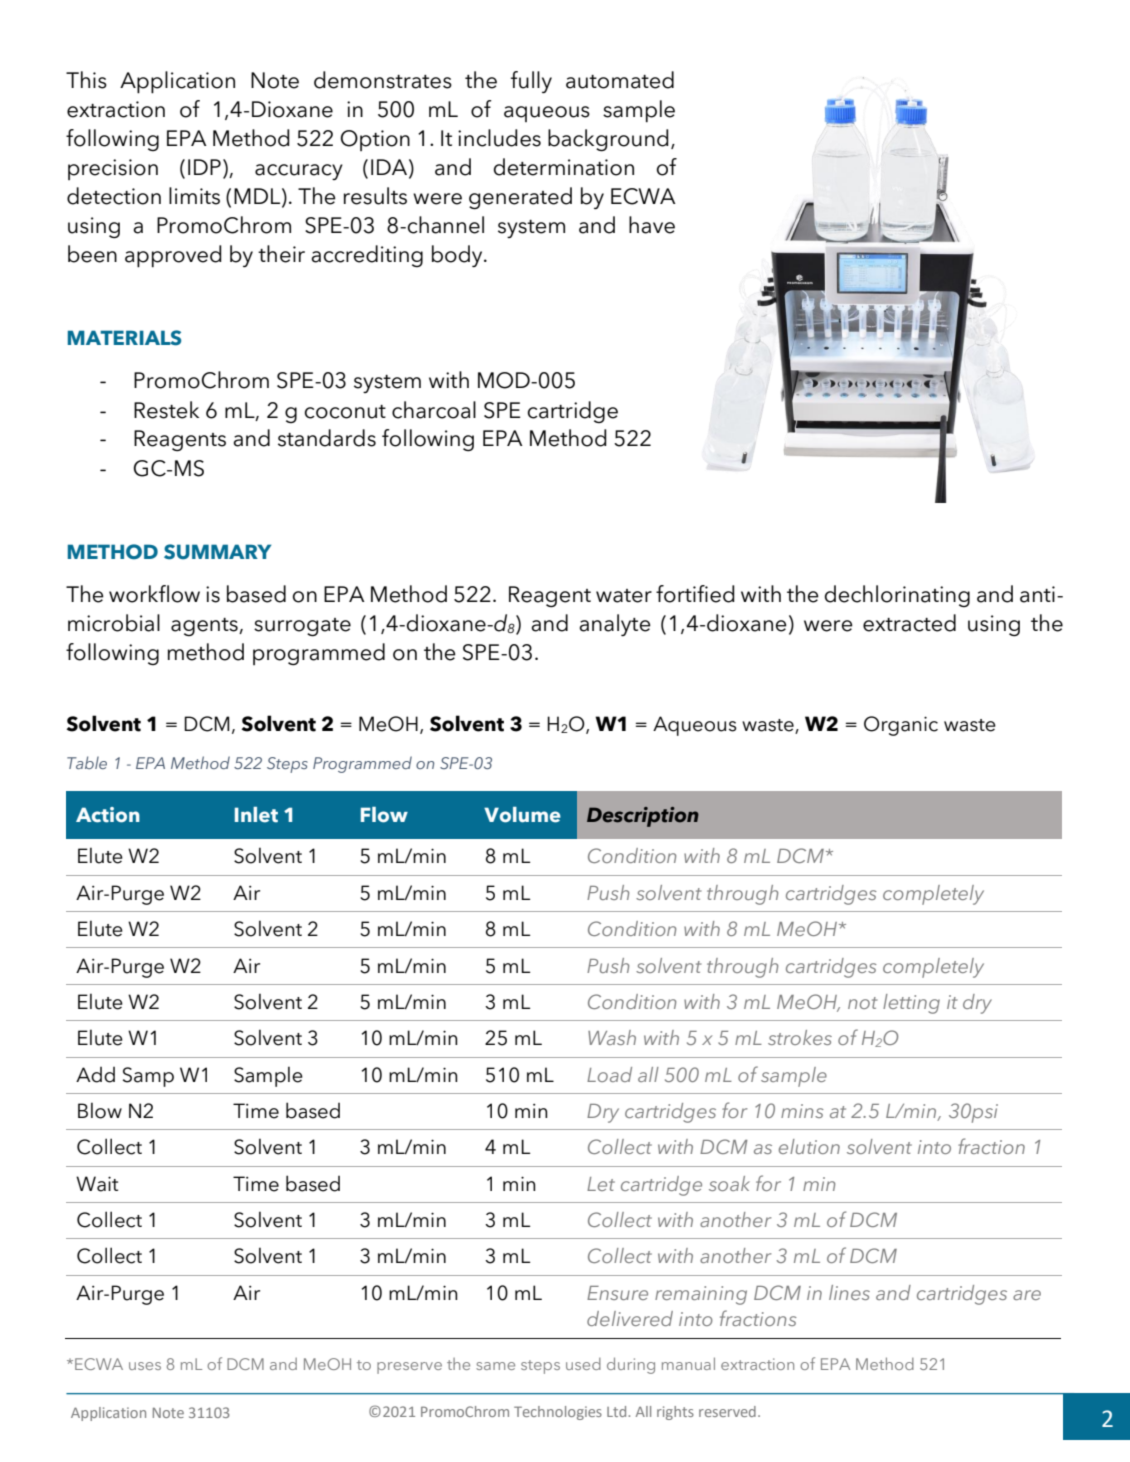 This document has width=1130, height=1462. What do you see at coordinates (124, 338) in the document?
I see `MATERIALS` at bounding box center [124, 338].
